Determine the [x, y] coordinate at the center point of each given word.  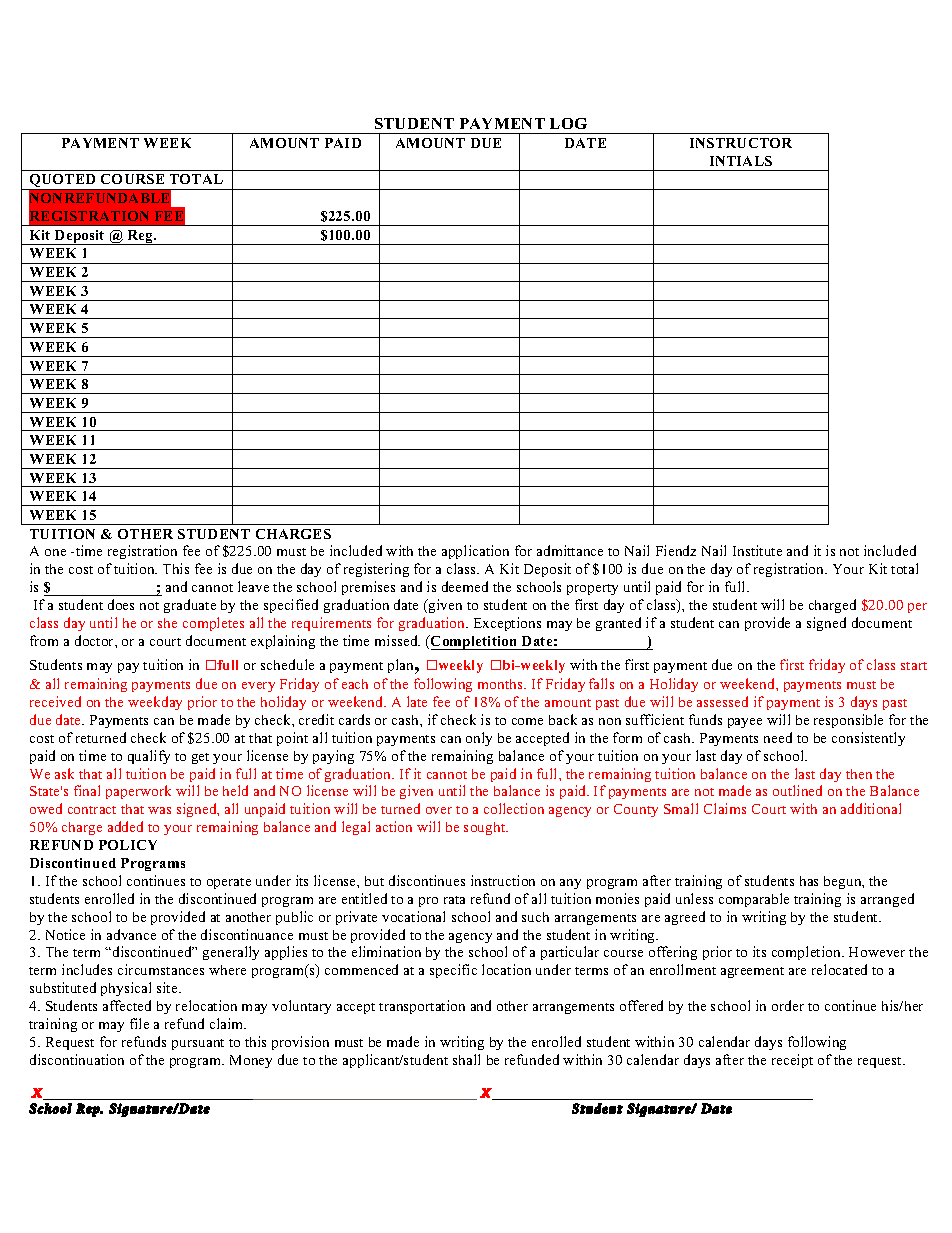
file [139, 1023]
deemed [465, 586]
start [914, 666]
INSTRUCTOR [741, 143]
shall [466, 1059]
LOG [568, 123]
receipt [792, 1061]
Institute [757, 550]
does [121, 604]
